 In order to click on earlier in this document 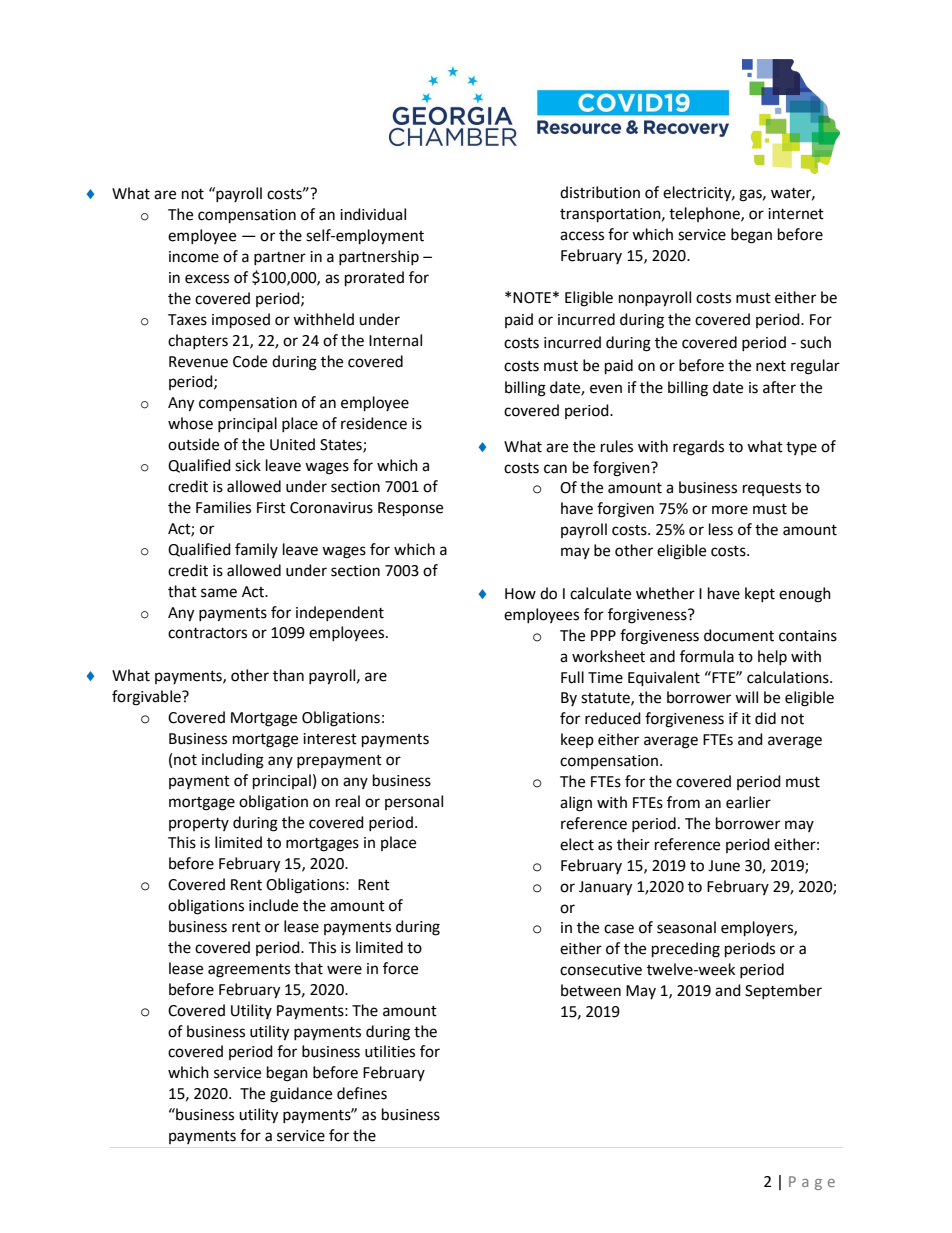, I will do `click(748, 802)`.
